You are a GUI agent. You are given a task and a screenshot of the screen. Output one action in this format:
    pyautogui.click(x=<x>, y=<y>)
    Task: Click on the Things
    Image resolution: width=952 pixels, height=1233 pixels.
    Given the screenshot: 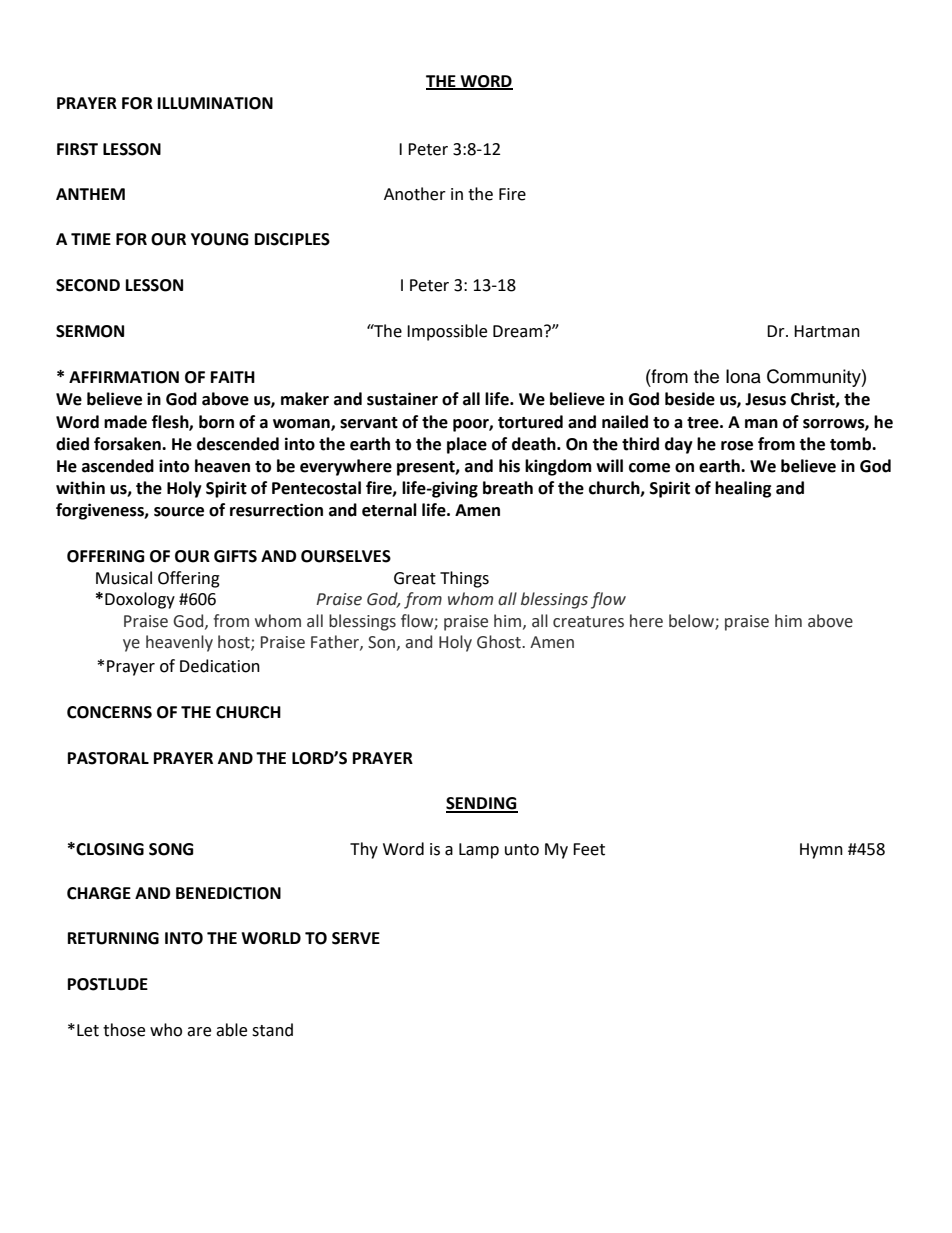 What is the action you would take?
    pyautogui.click(x=464, y=579)
